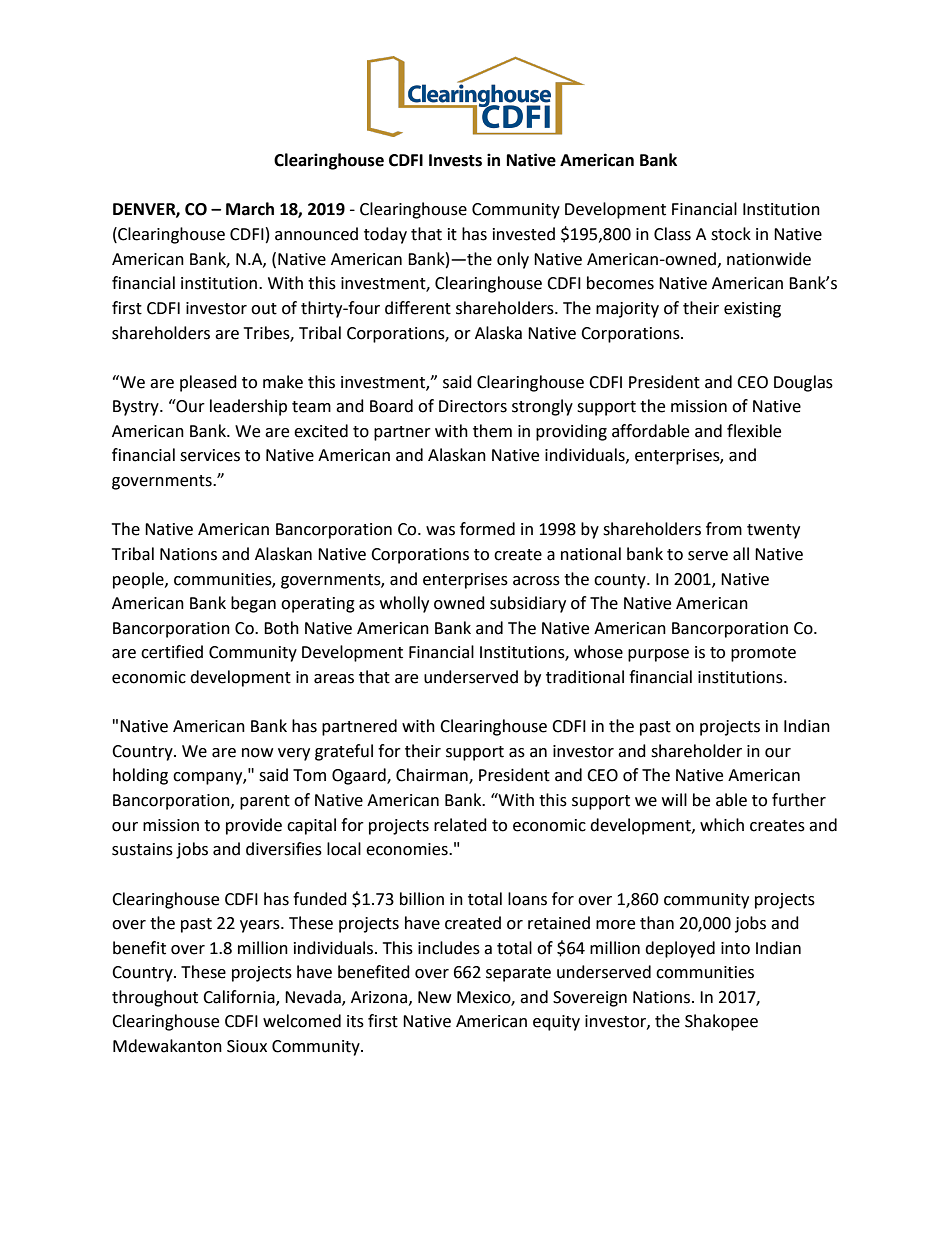 This image has height=1233, width=952. I want to click on California, so click(240, 998).
